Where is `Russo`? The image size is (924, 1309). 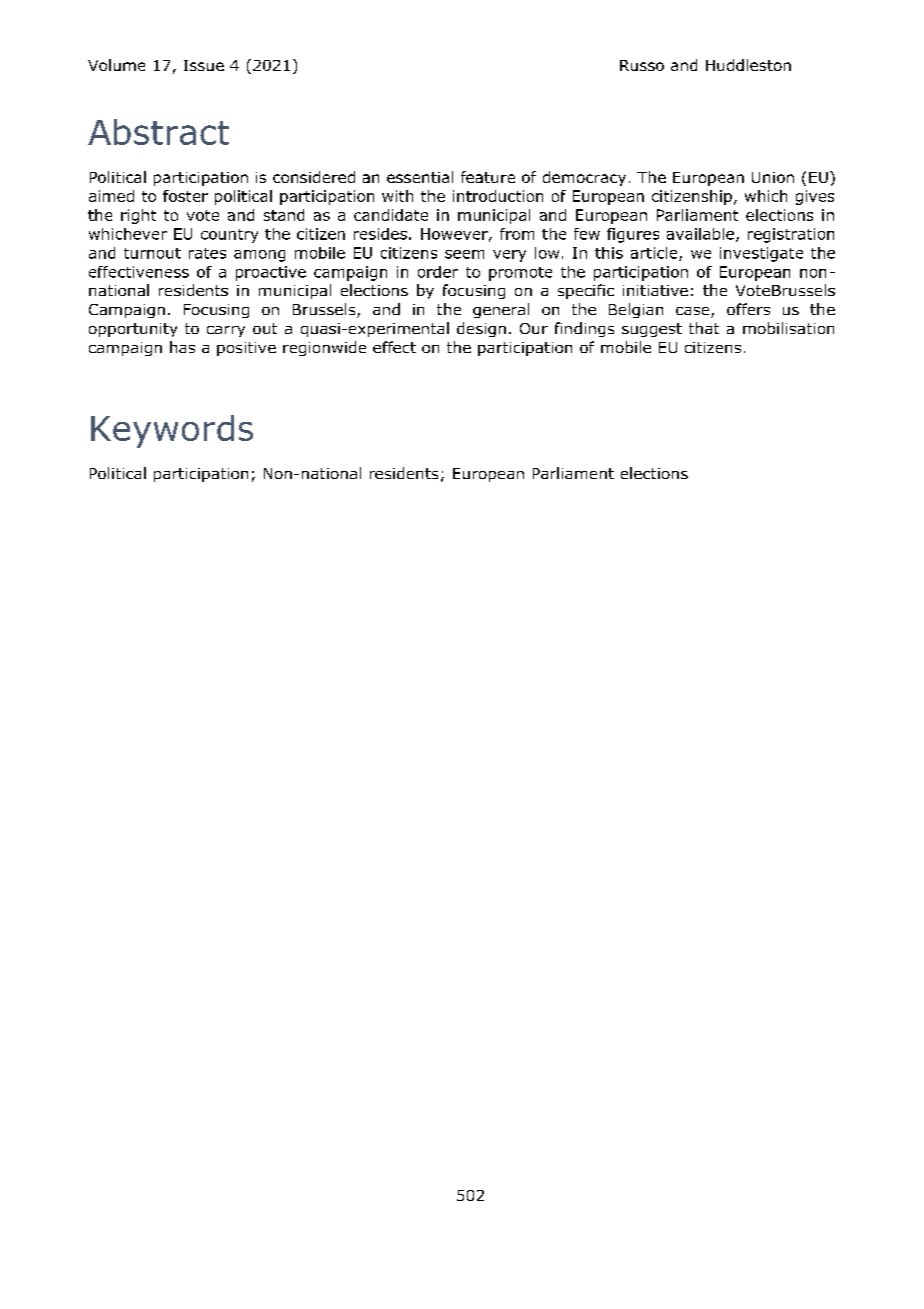 Russo is located at coordinates (642, 65).
